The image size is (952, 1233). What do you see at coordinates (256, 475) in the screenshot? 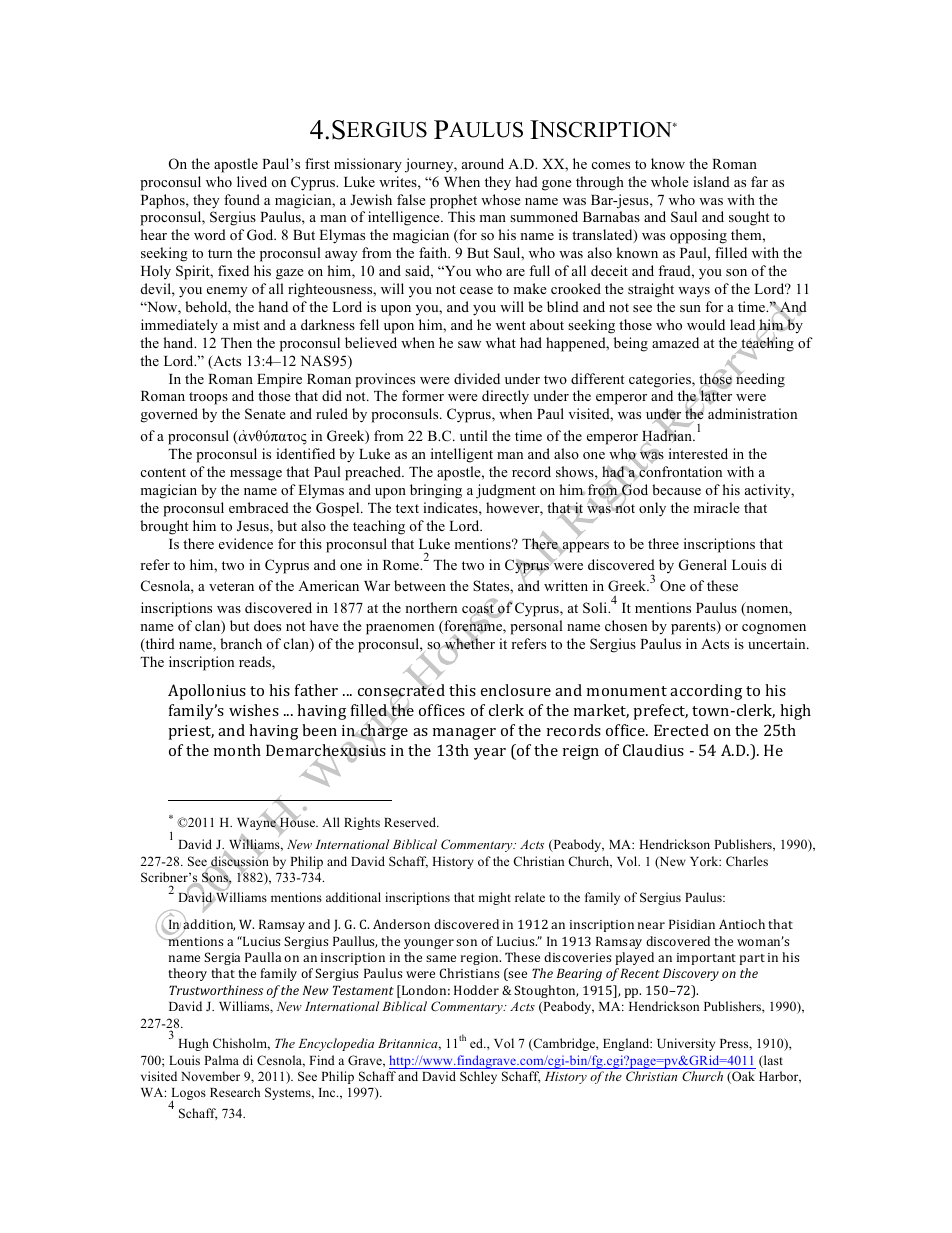
I see `message` at bounding box center [256, 475].
